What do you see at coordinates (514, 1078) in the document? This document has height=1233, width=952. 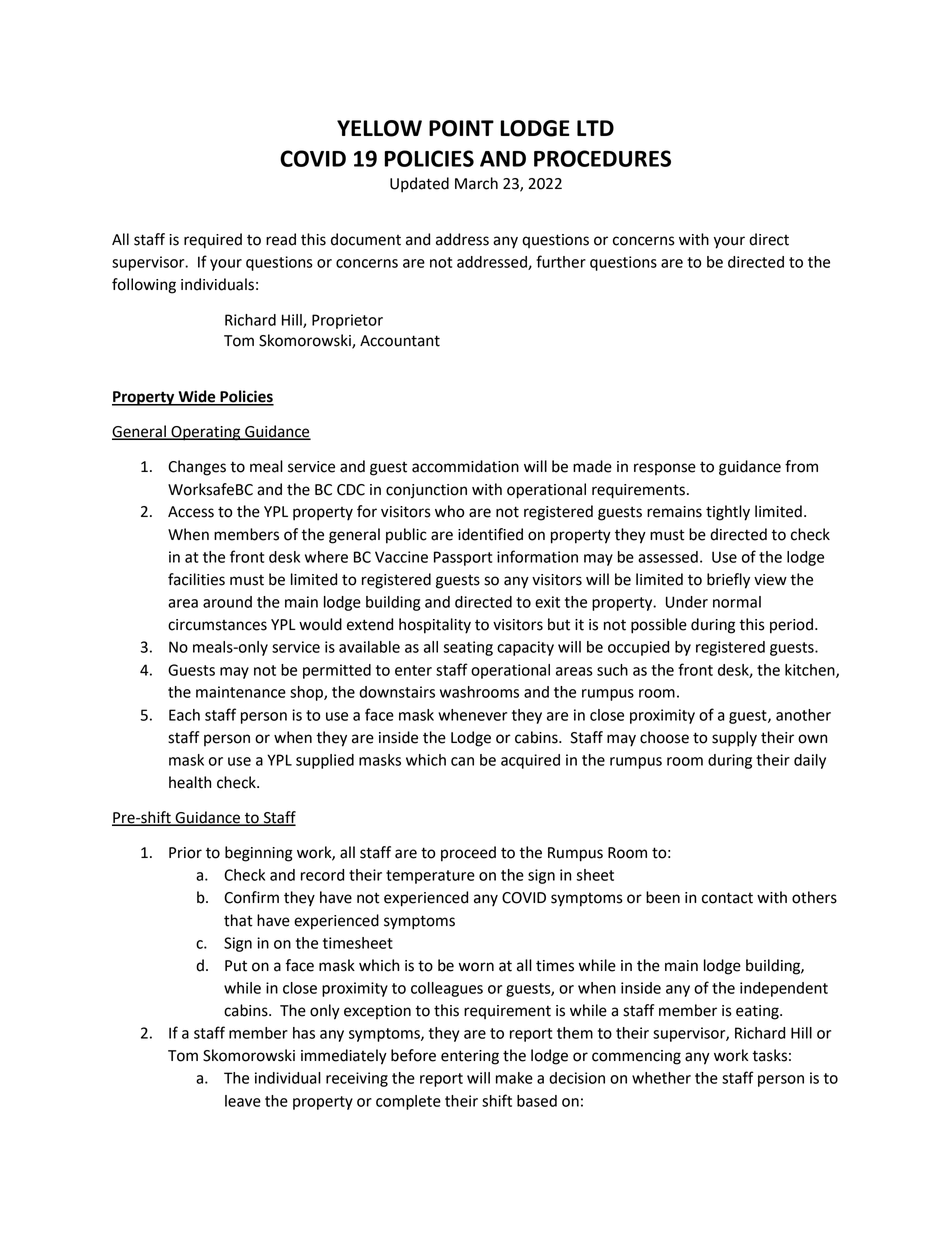 I see `make` at bounding box center [514, 1078].
